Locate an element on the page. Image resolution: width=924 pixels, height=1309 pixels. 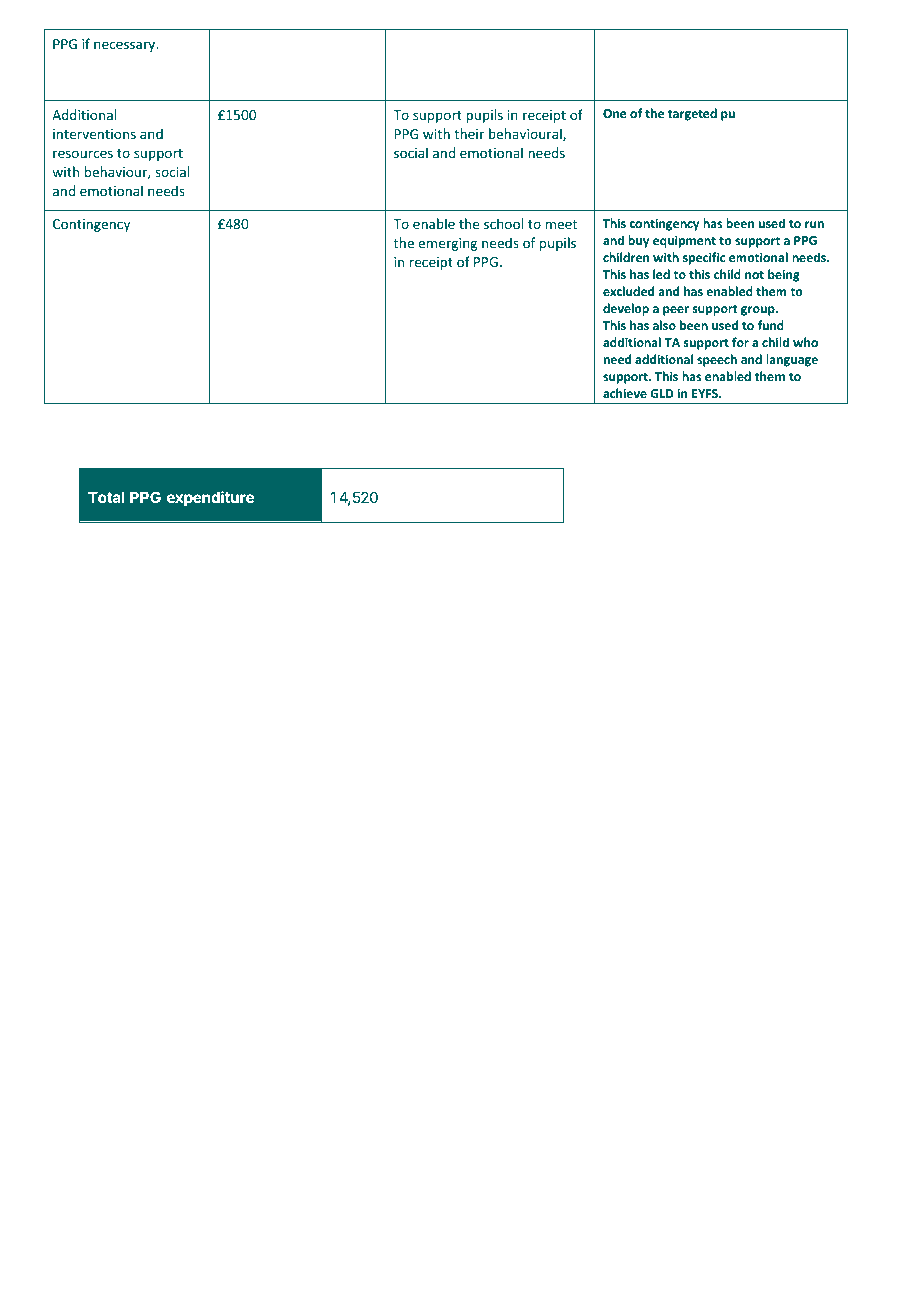
their is located at coordinates (469, 133).
